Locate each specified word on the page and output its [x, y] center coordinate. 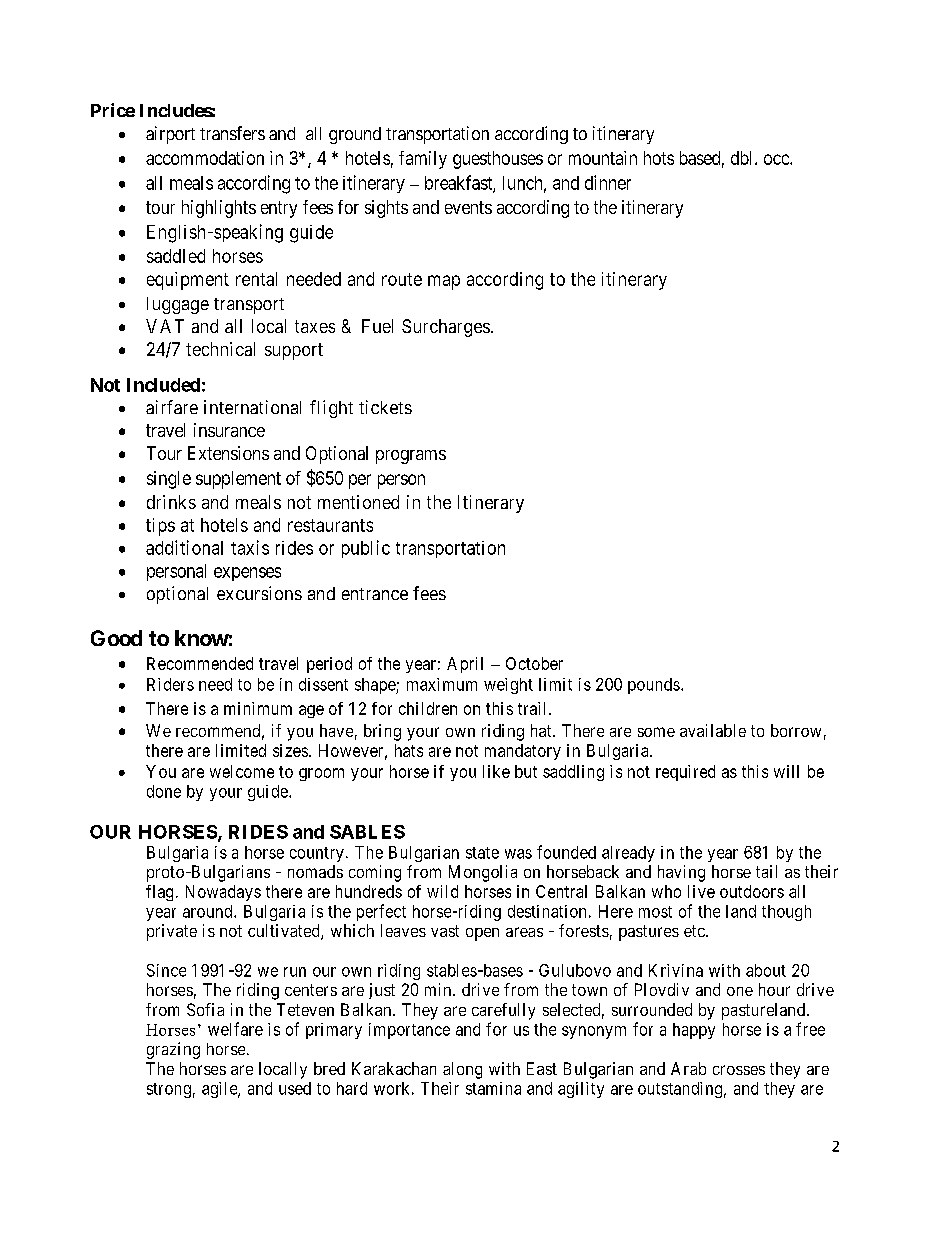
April [465, 665]
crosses [739, 1070]
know [202, 638]
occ [777, 159]
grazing [173, 1050]
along [462, 1070]
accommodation [205, 158]
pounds [654, 686]
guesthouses [498, 160]
